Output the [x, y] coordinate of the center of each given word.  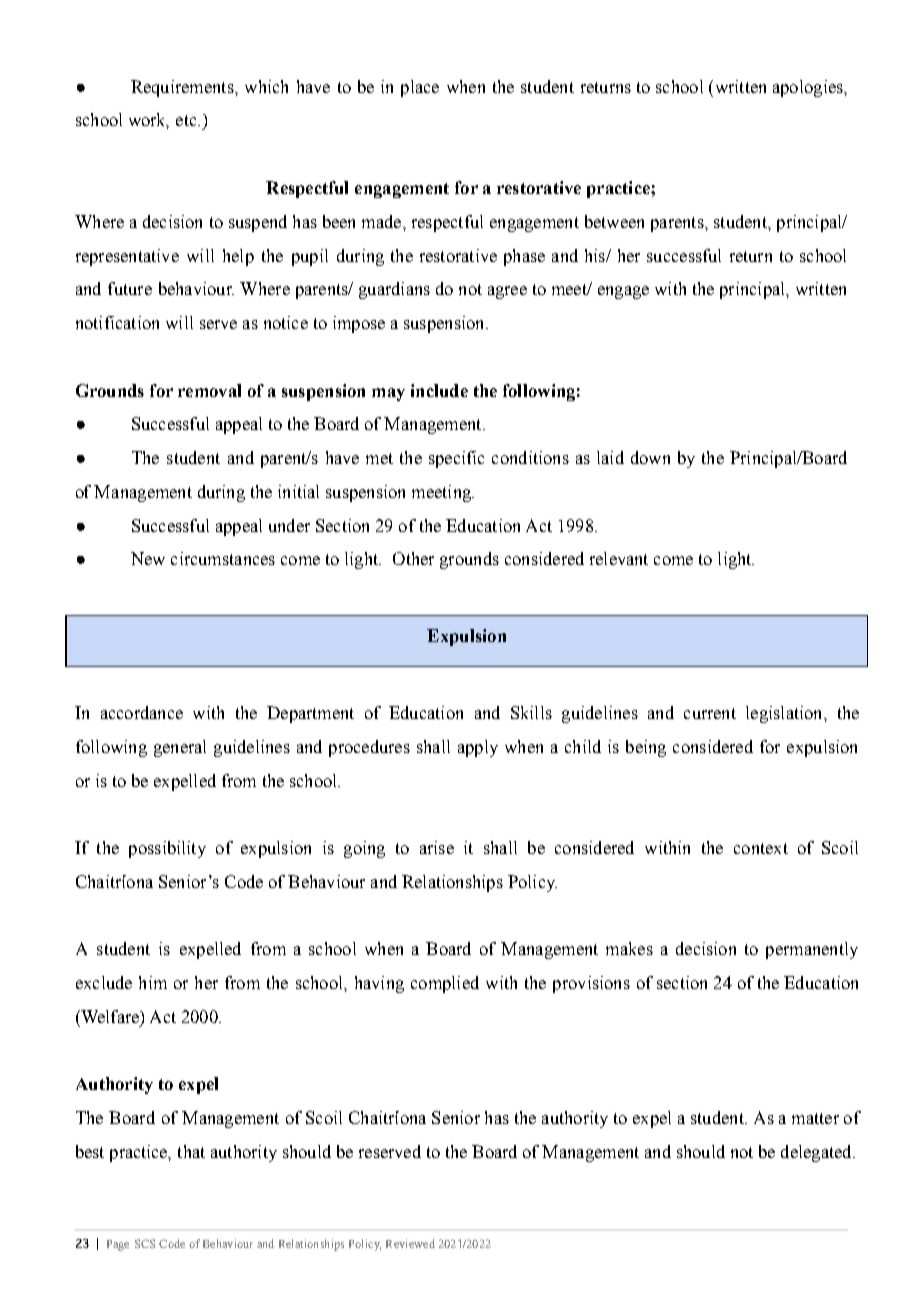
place [420, 88]
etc [187, 120]
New [148, 558]
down [650, 457]
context [761, 848]
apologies [809, 88]
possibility [167, 849]
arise [437, 847]
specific [456, 459]
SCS [145, 1243]
